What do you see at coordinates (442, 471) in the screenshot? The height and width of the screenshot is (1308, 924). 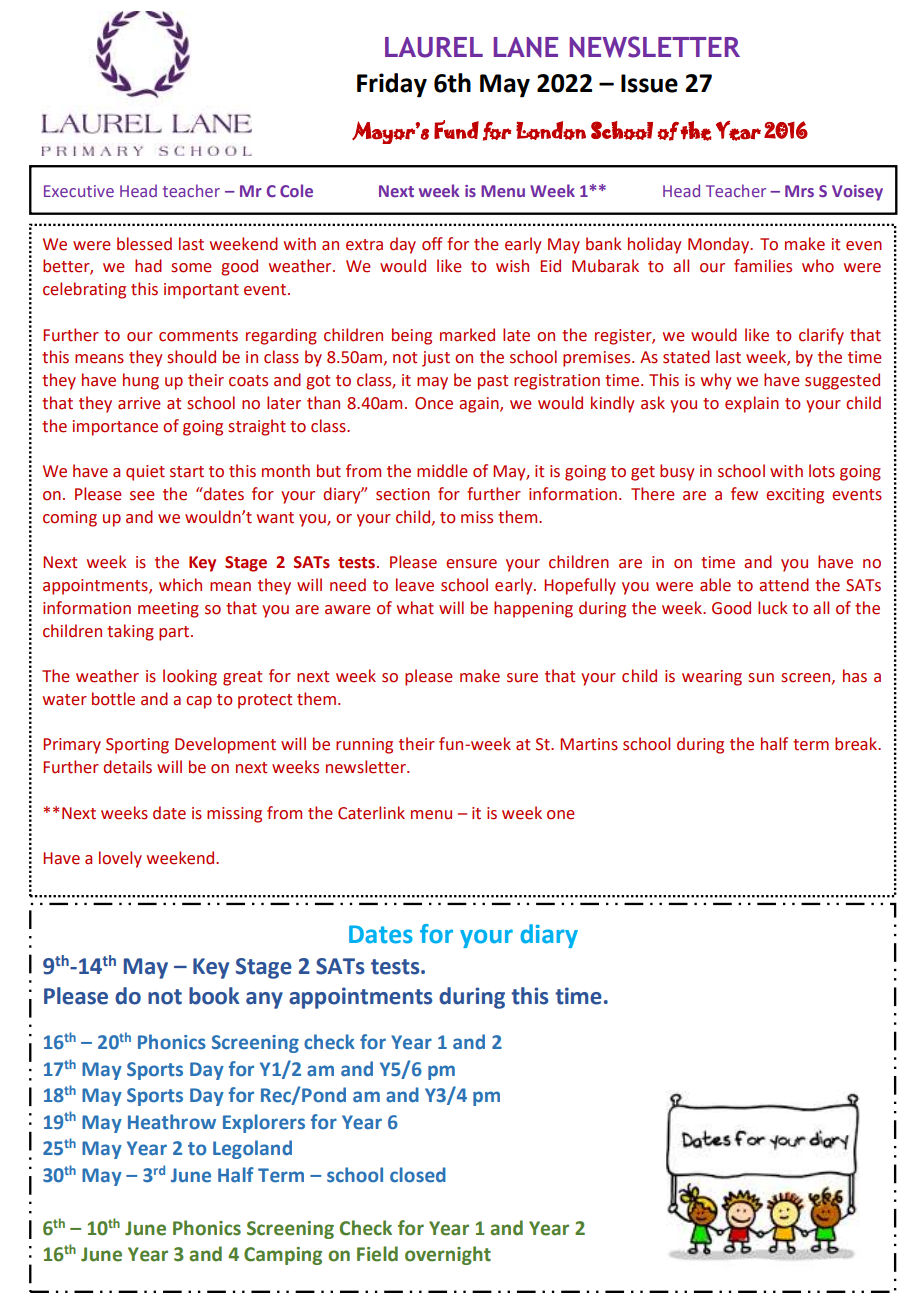 I see `middle` at bounding box center [442, 471].
